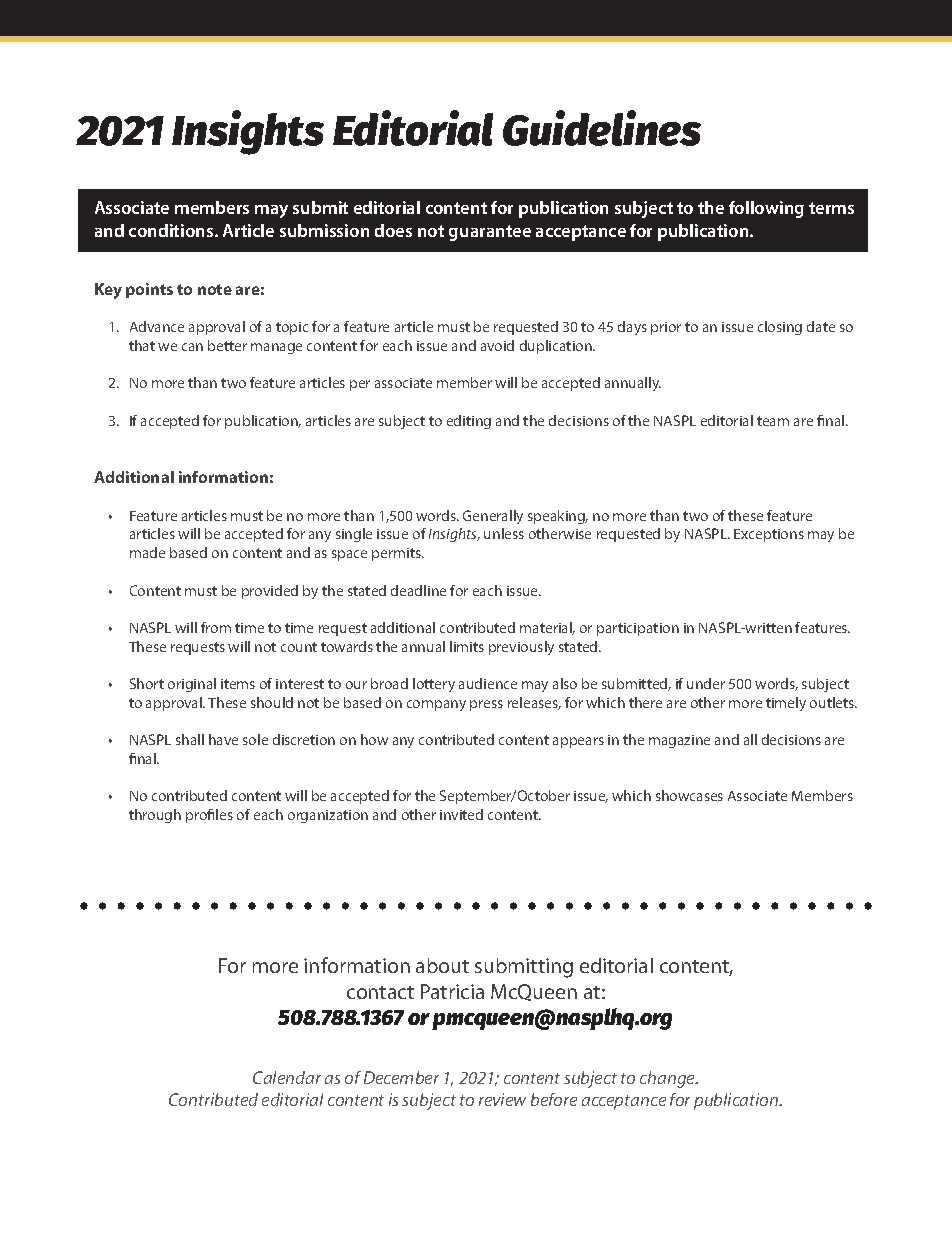 This screenshot has width=952, height=1233. Describe the element at coordinates (689, 795) in the screenshot. I see `showcases` at that location.
